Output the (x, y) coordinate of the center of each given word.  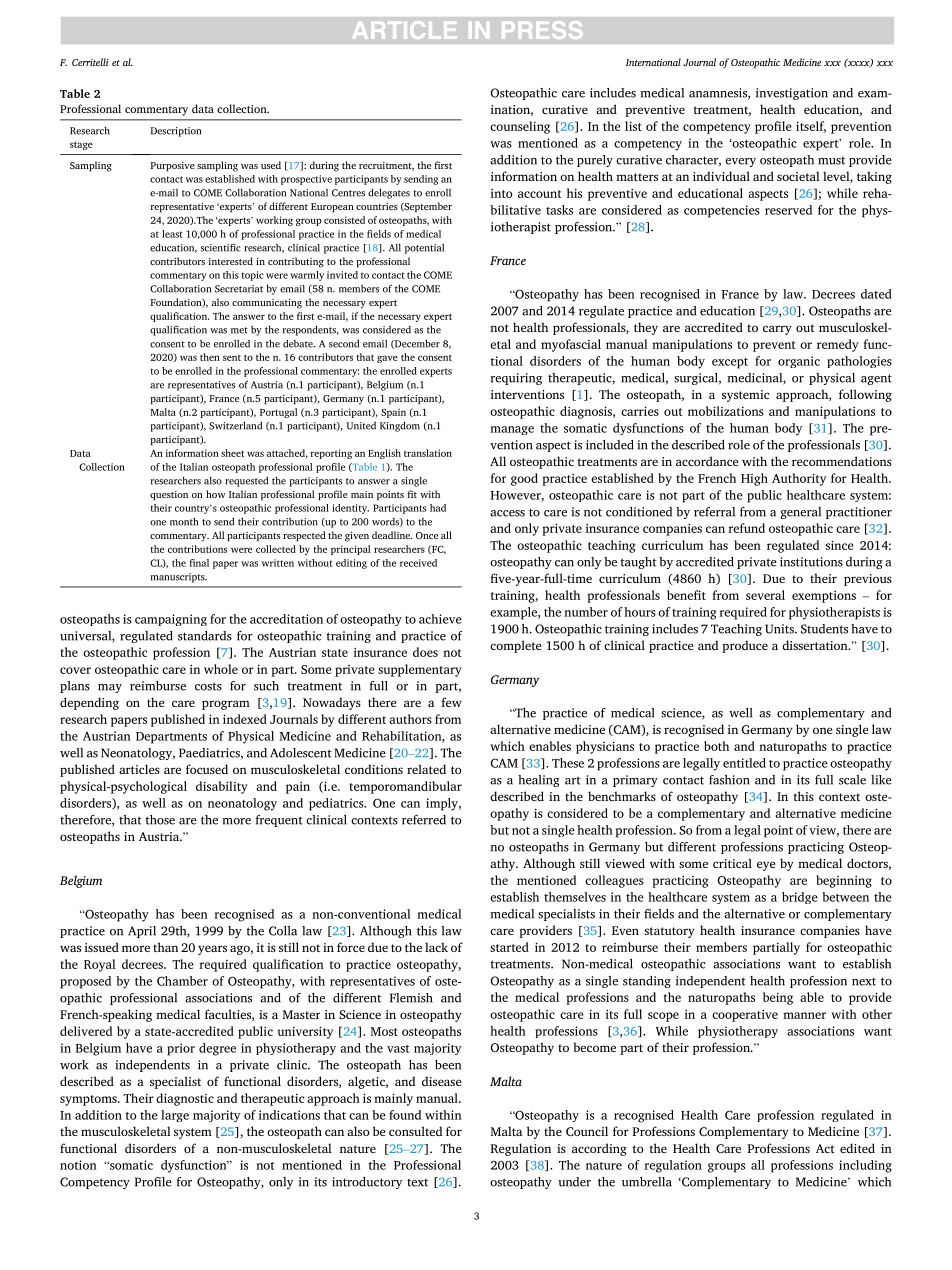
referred (424, 820)
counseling (520, 127)
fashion (729, 780)
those (160, 820)
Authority (799, 479)
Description (175, 132)
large (175, 1116)
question (169, 496)
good (524, 479)
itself (811, 127)
